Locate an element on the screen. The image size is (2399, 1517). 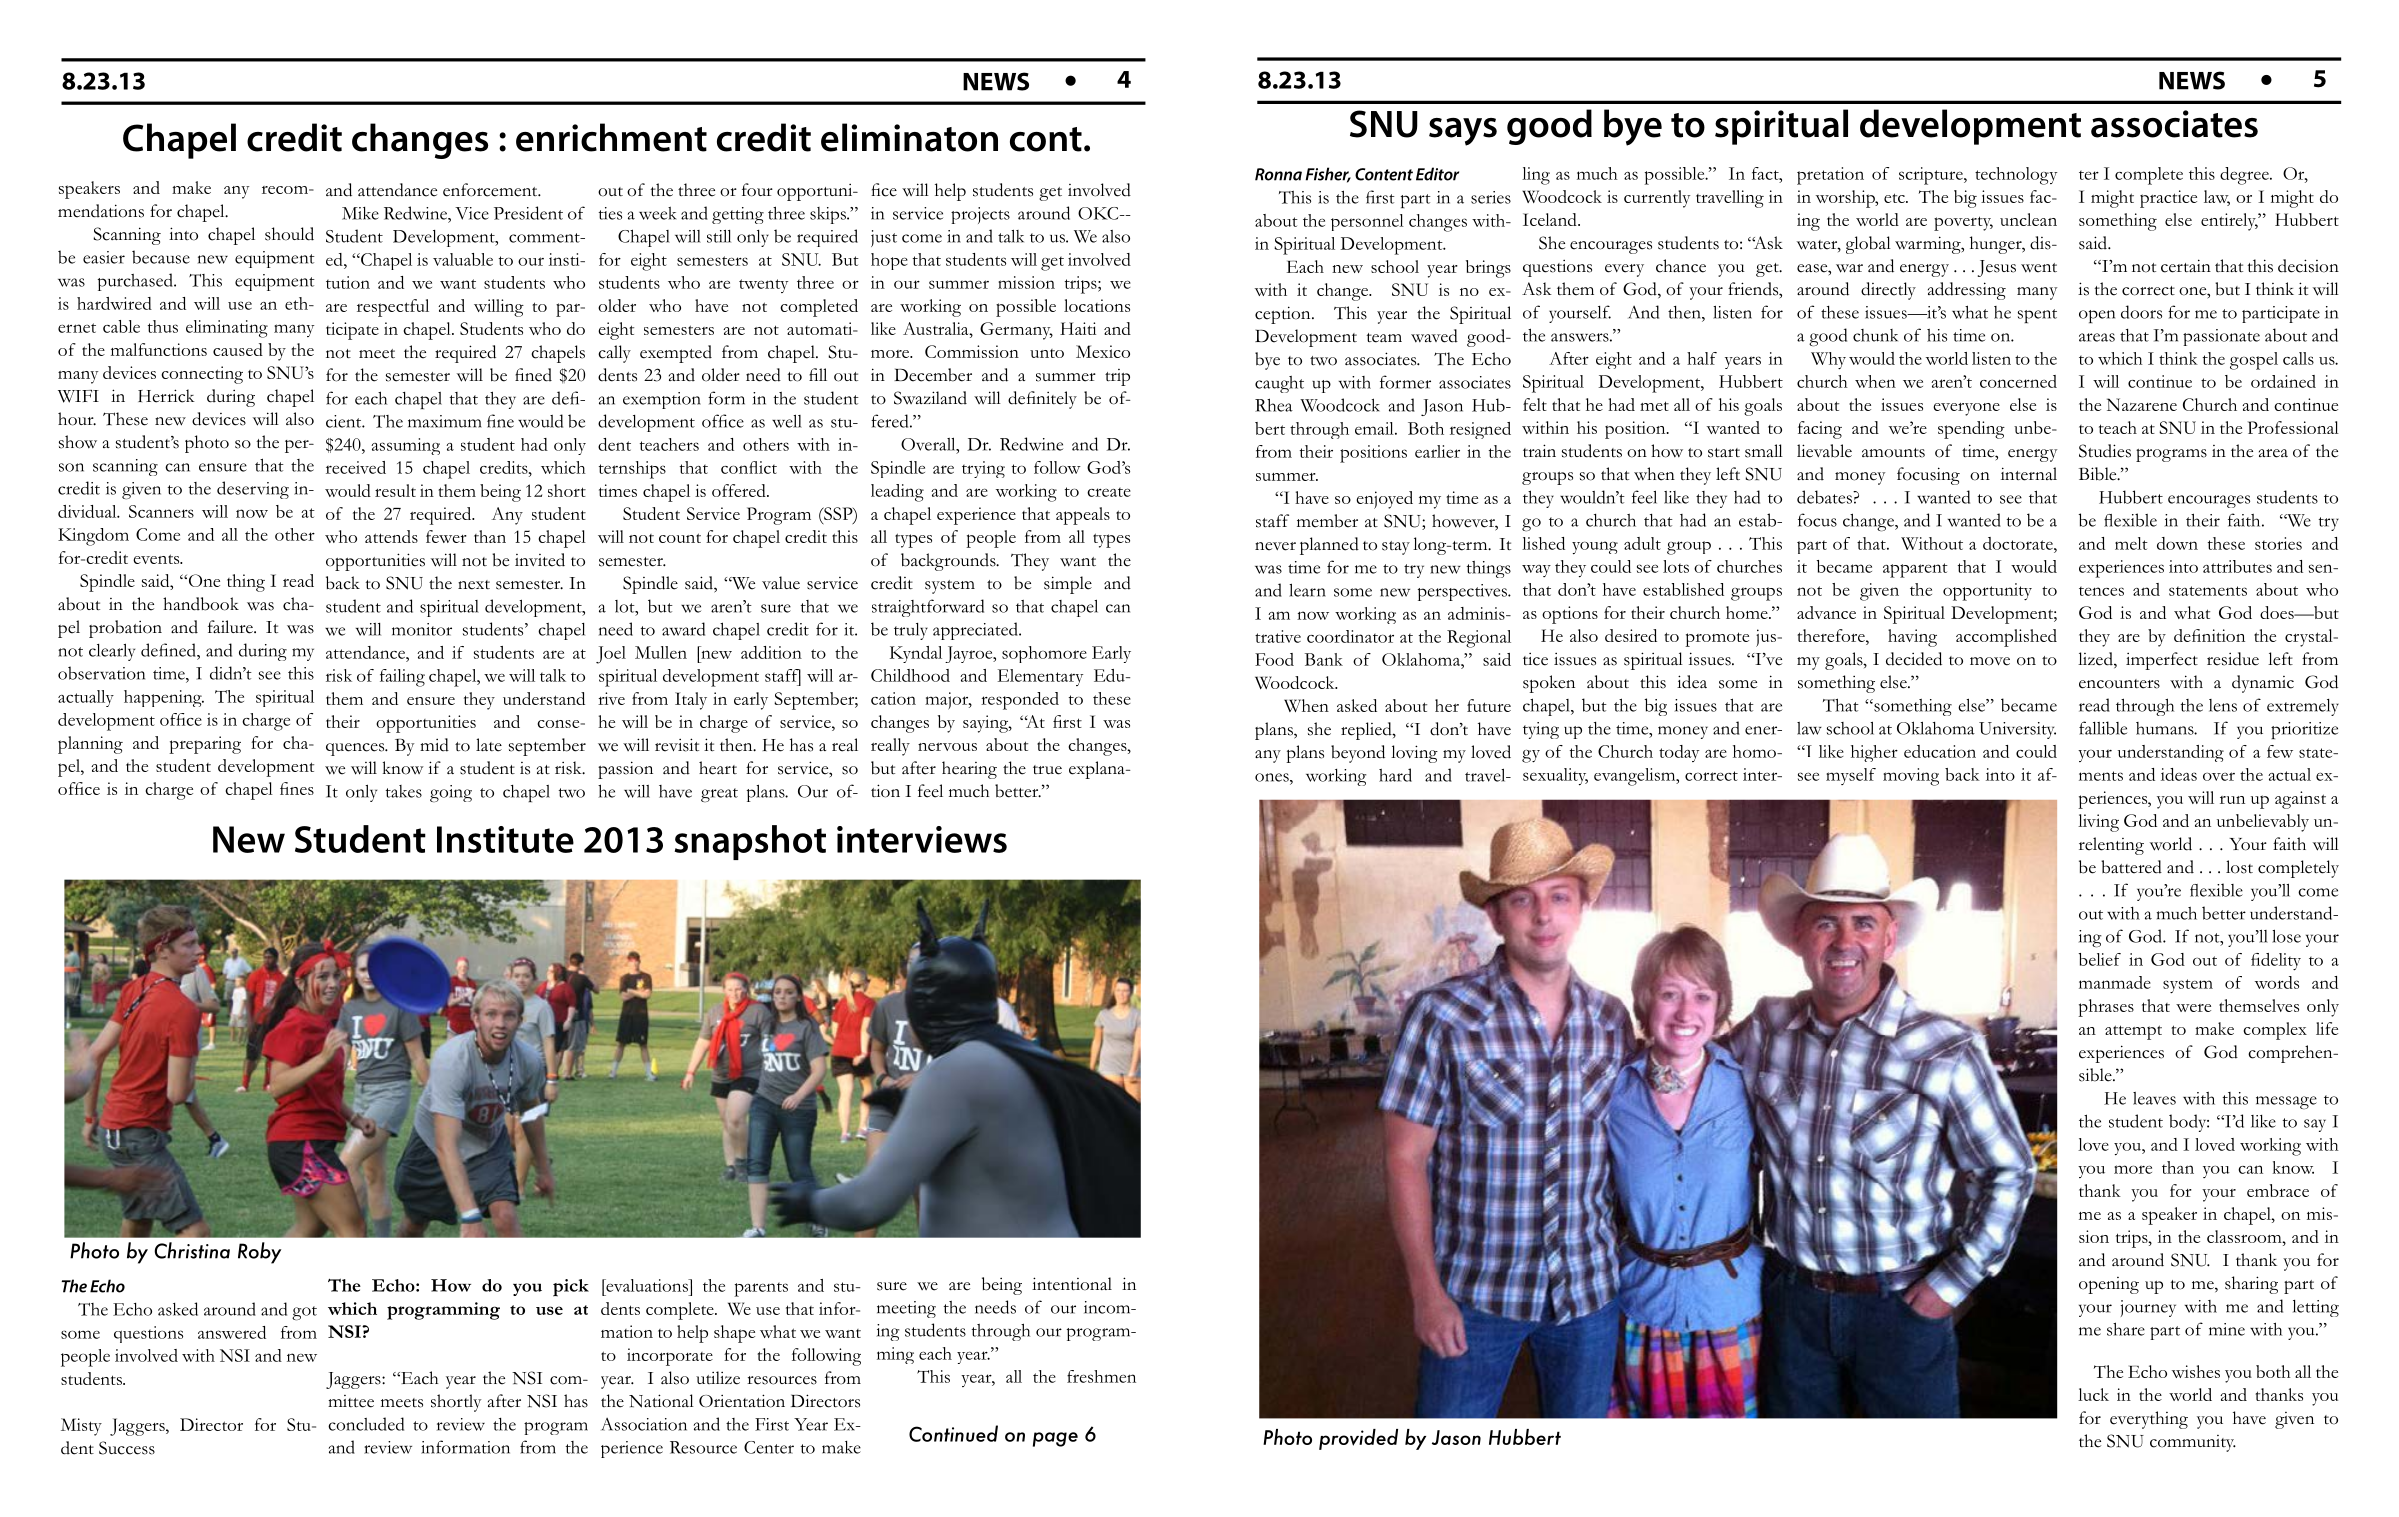
takes is located at coordinates (404, 791).
